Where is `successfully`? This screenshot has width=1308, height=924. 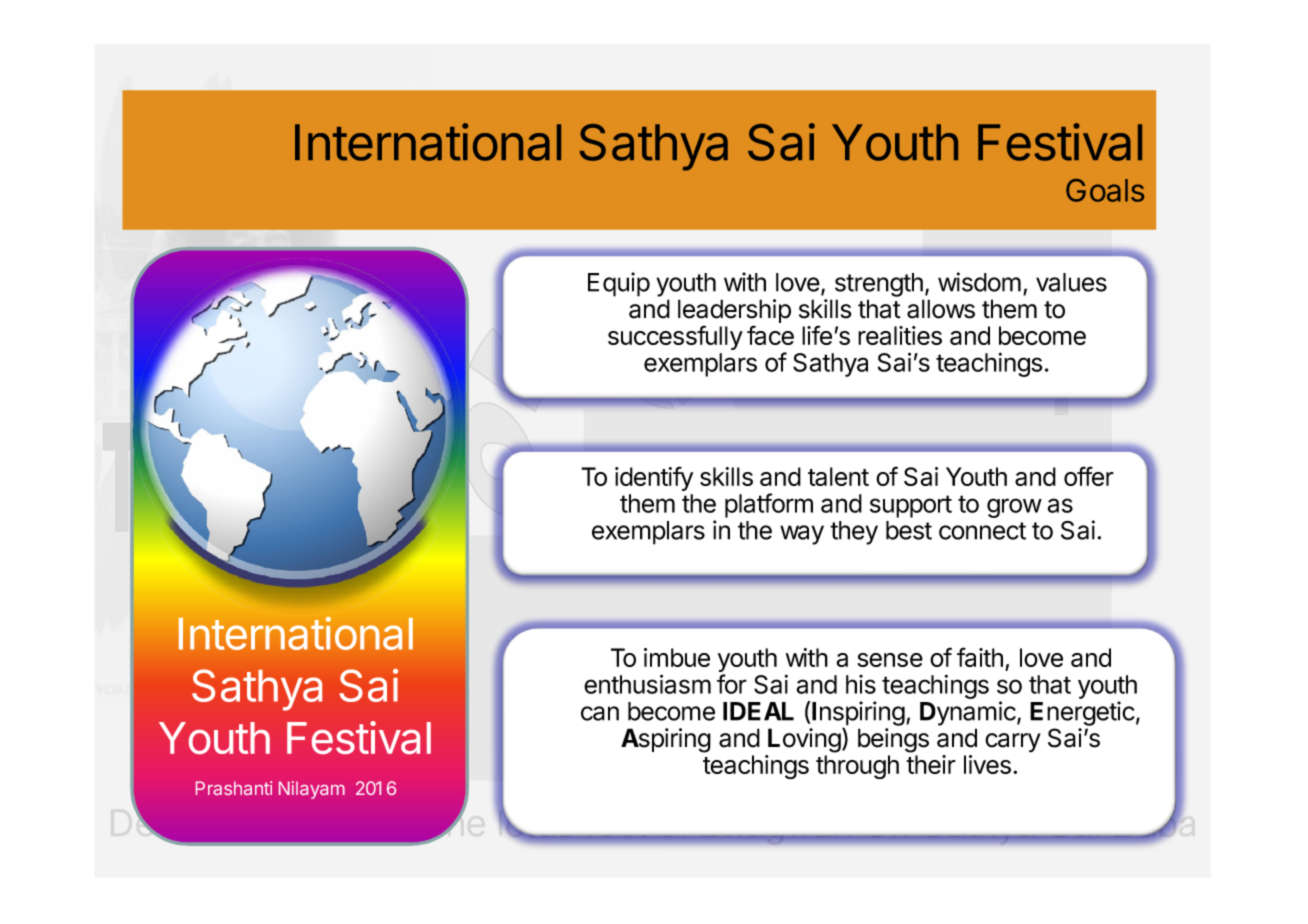
successfully is located at coordinates (675, 337).
